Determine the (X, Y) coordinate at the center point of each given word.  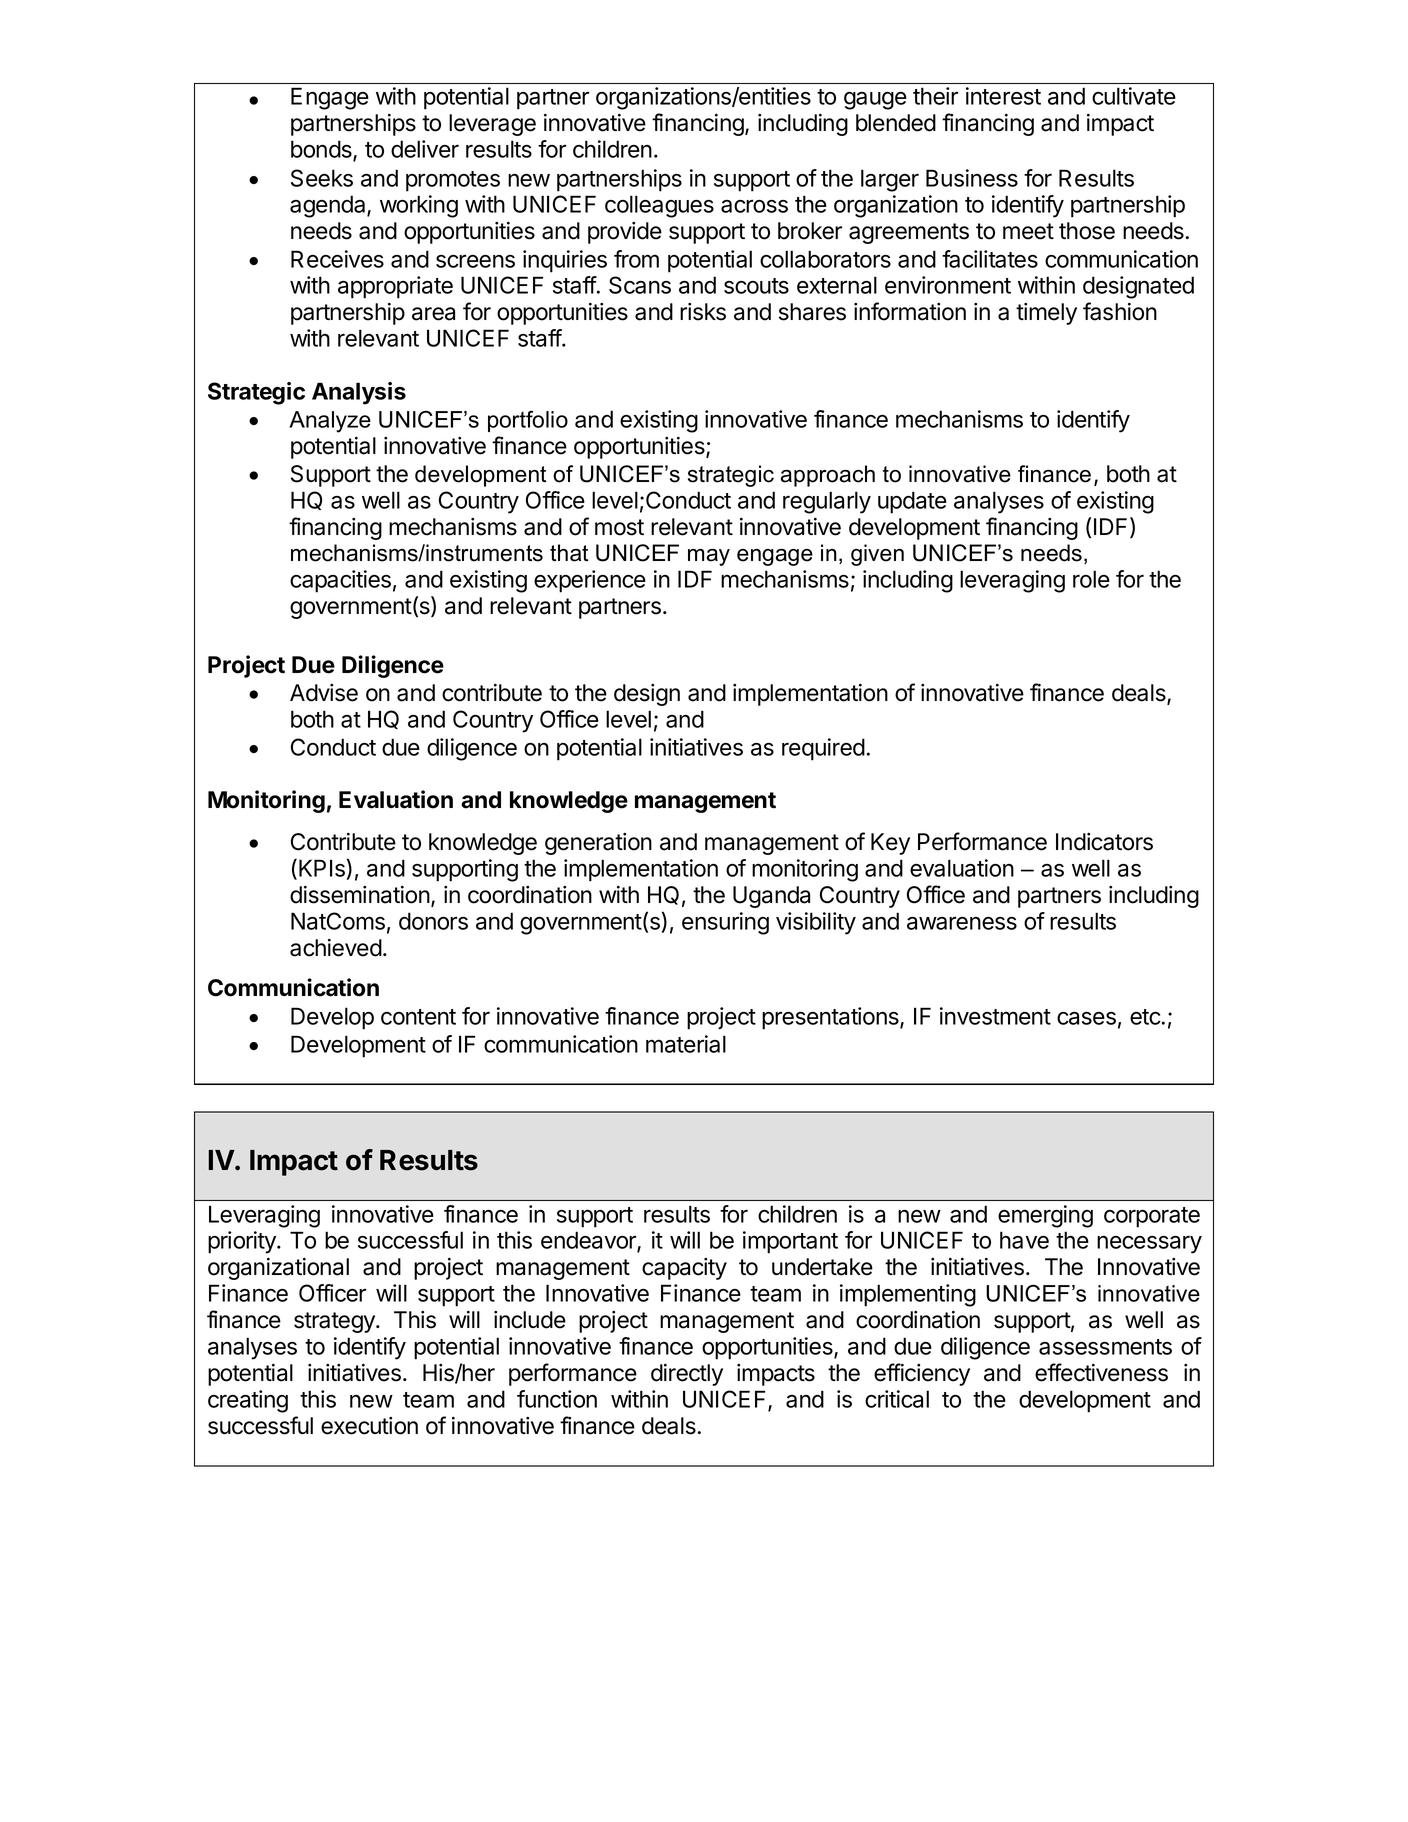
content (418, 1017)
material (686, 1044)
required (823, 749)
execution (369, 1426)
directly (687, 1375)
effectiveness (1101, 1372)
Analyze (330, 422)
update (912, 502)
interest (1003, 96)
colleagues (659, 206)
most (619, 527)
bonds (322, 150)
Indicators (1104, 842)
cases (1086, 1018)
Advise (324, 693)
